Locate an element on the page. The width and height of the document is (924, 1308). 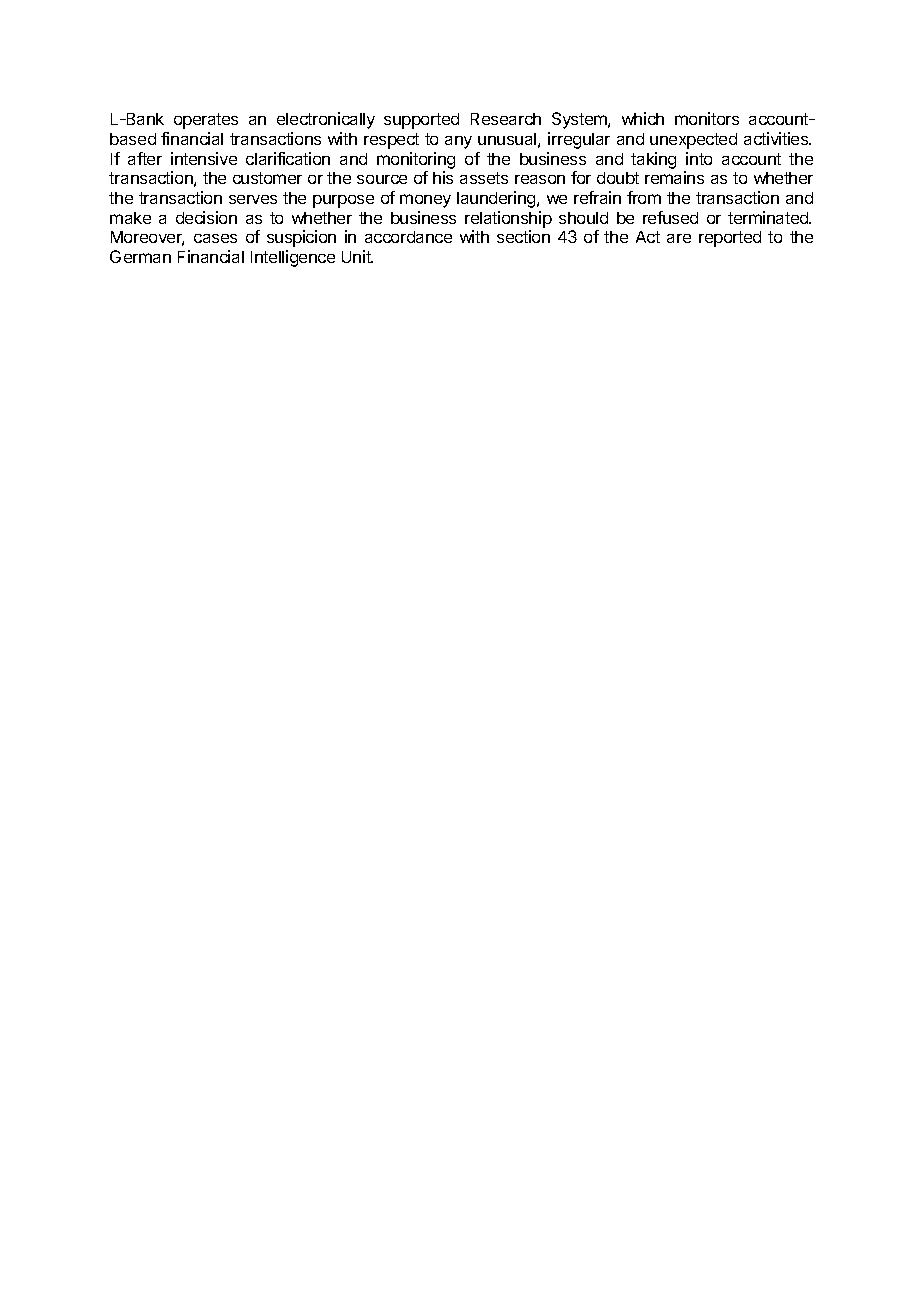
German is located at coordinates (140, 256).
